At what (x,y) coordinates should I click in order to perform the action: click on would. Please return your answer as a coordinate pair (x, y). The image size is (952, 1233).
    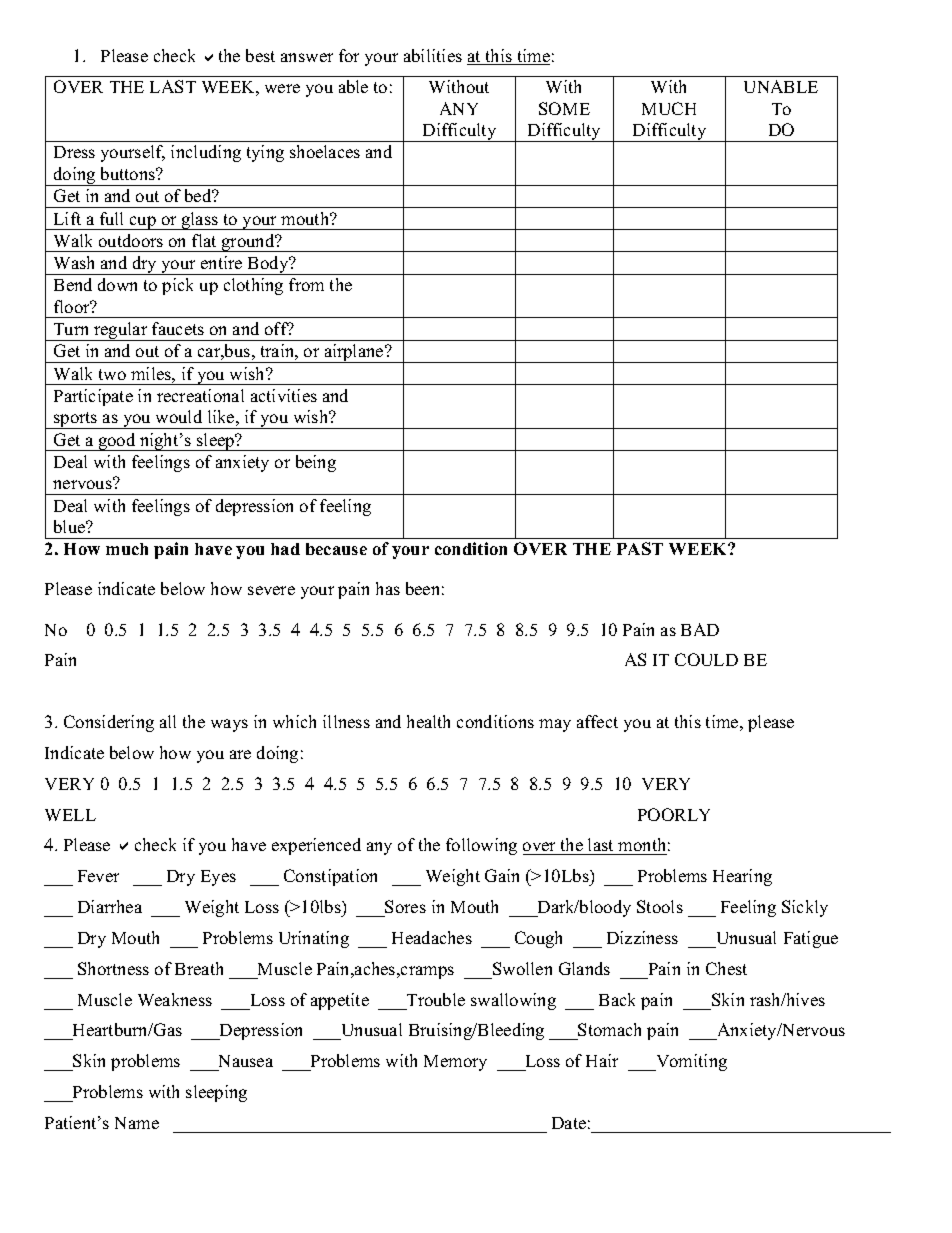
    Looking at the image, I should click on (179, 416).
